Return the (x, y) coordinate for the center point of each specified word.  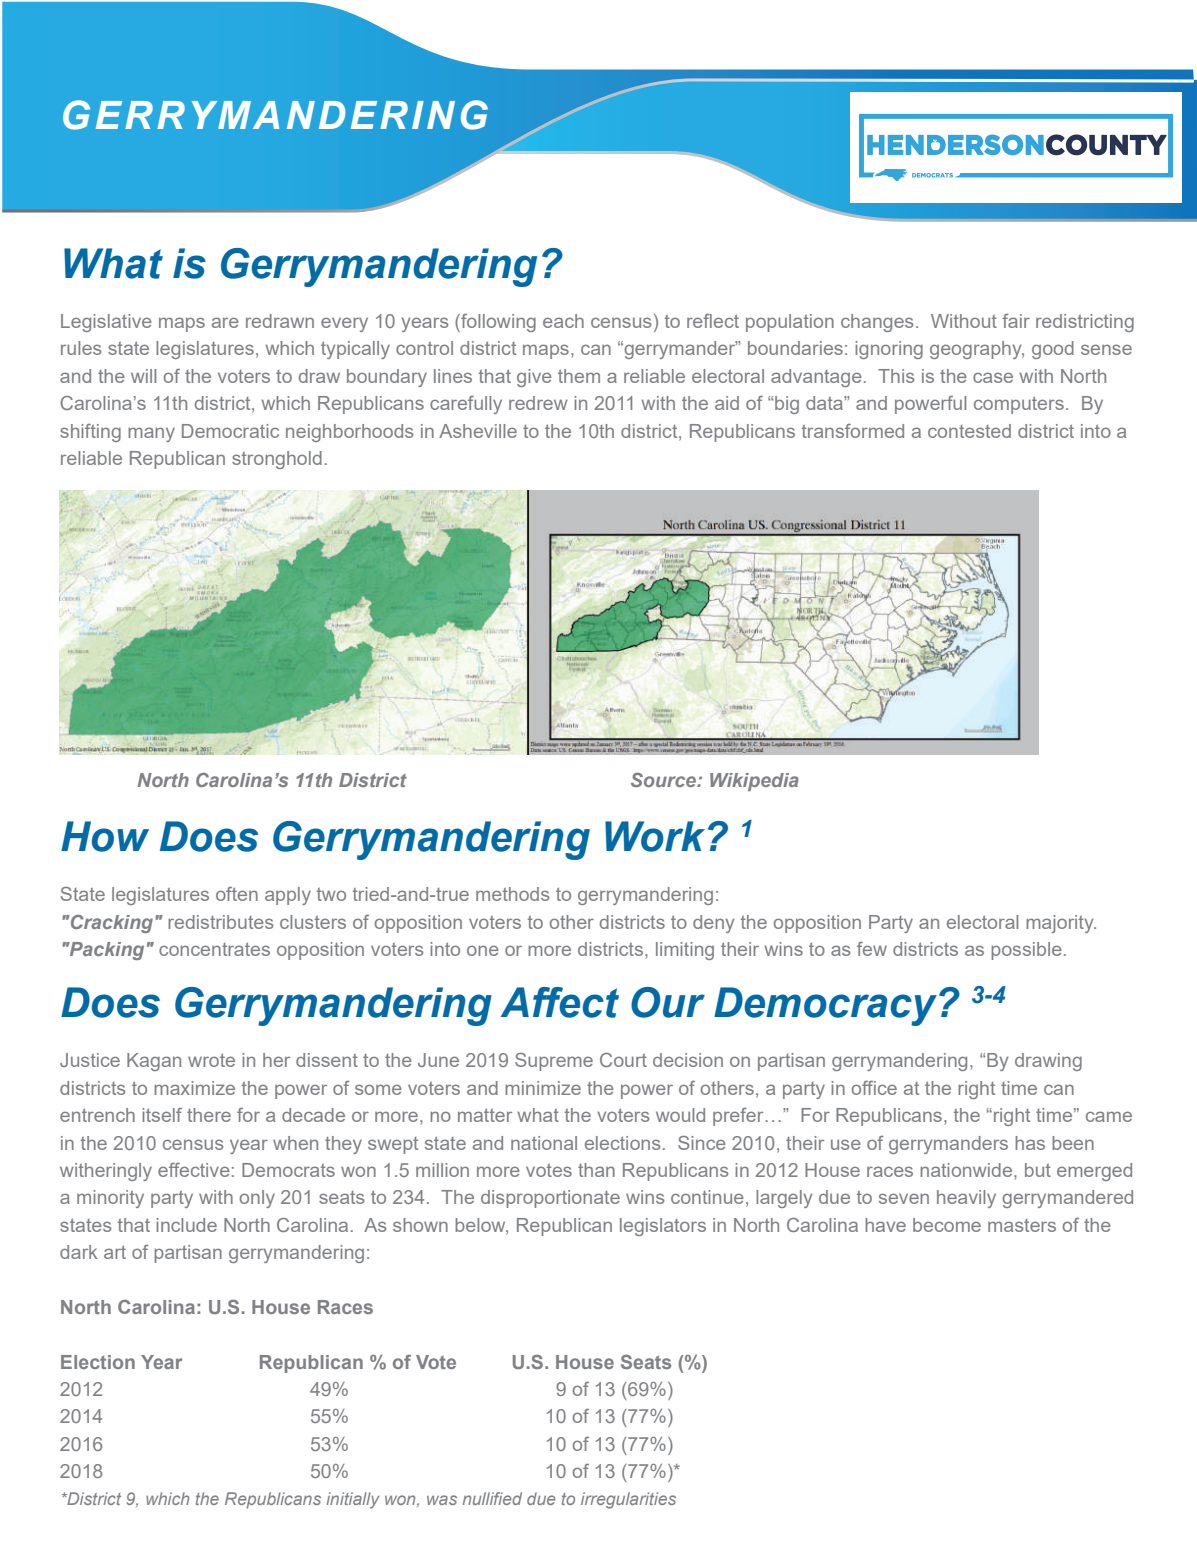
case (993, 377)
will (143, 376)
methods (512, 894)
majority (1061, 924)
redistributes (220, 922)
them (579, 376)
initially (353, 1500)
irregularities (628, 1500)
